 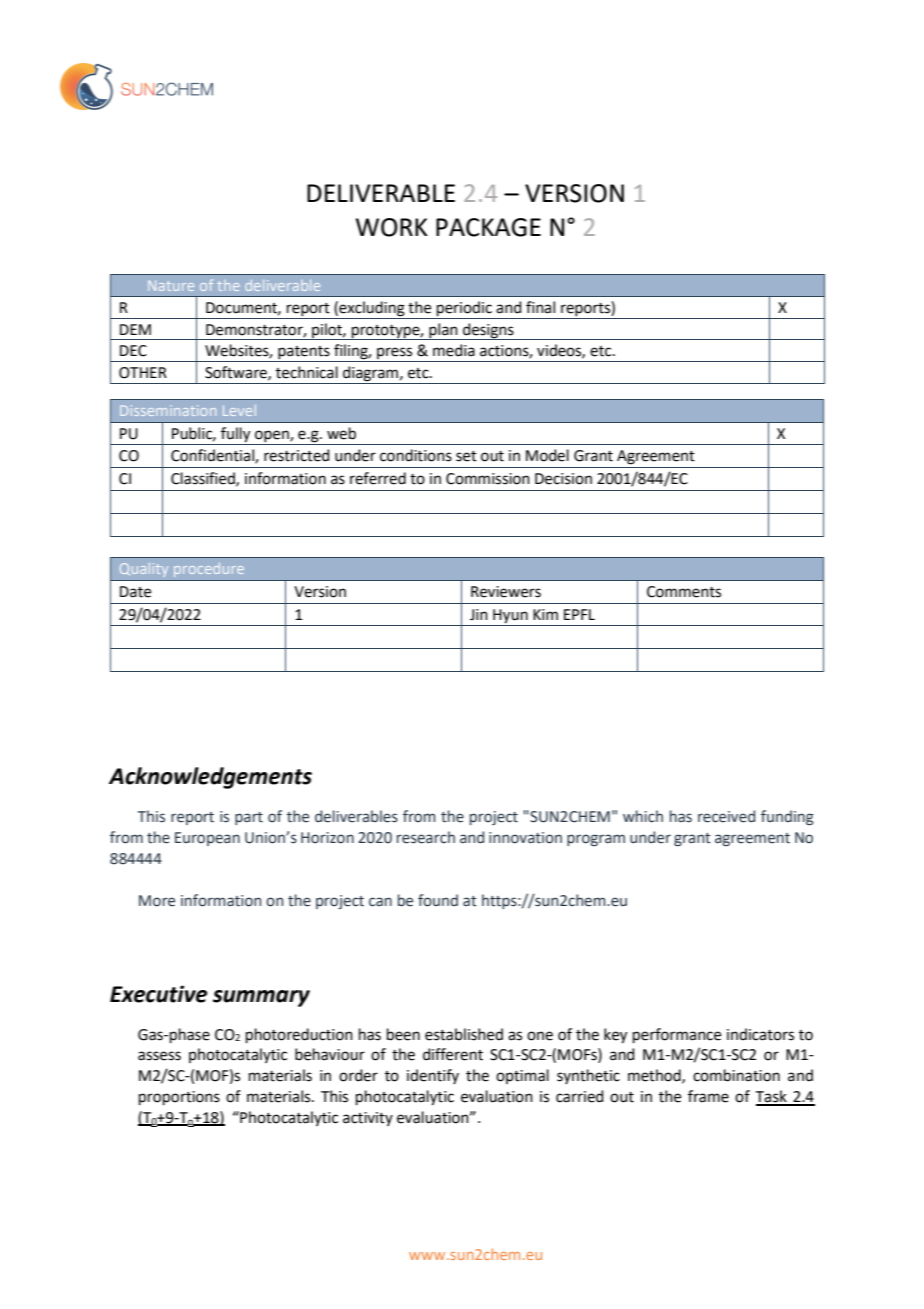 I want to click on Nature, so click(x=171, y=285).
